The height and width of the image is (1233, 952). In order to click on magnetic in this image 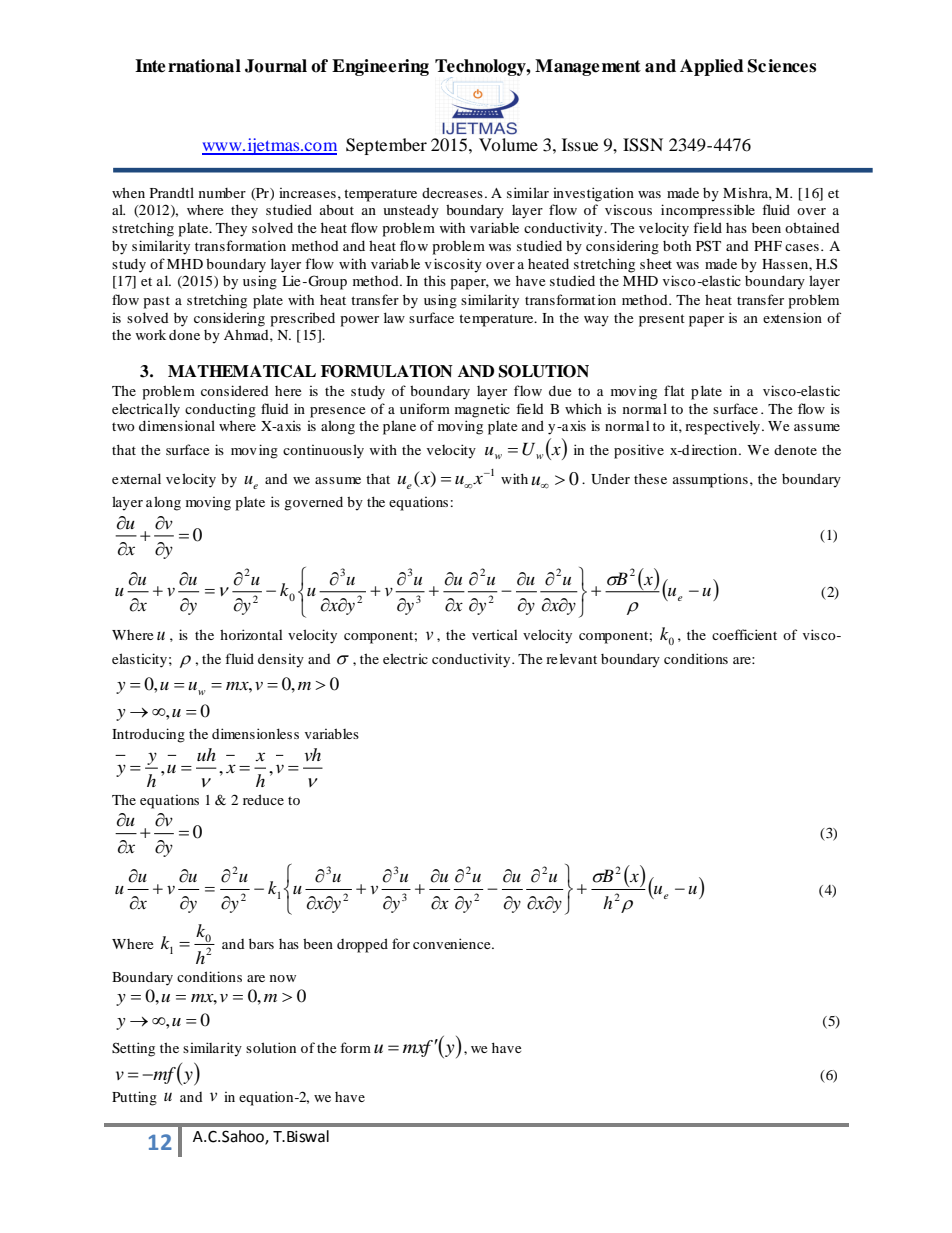, I will do `click(482, 411)`.
